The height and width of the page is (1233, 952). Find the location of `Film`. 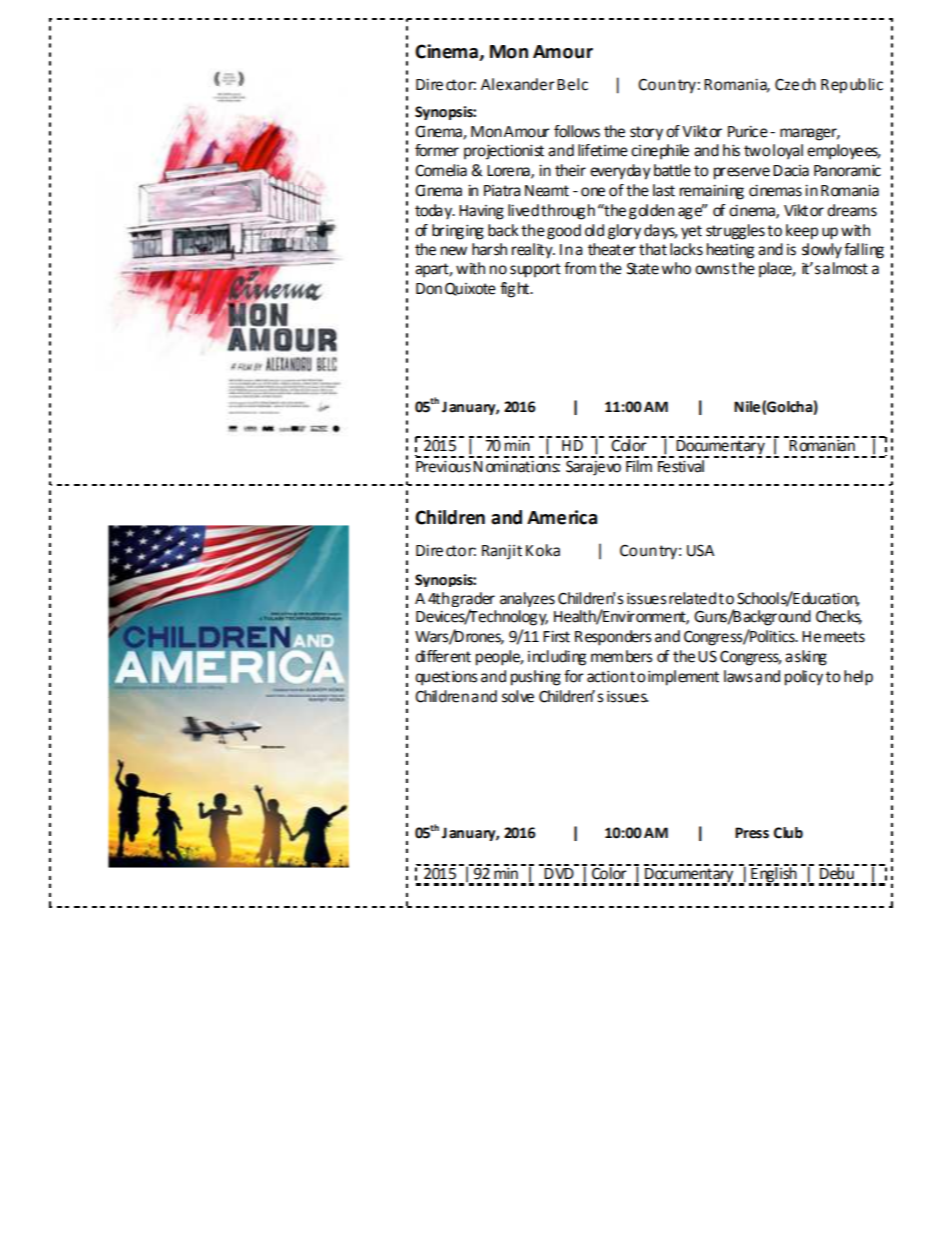

Film is located at coordinates (640, 464).
